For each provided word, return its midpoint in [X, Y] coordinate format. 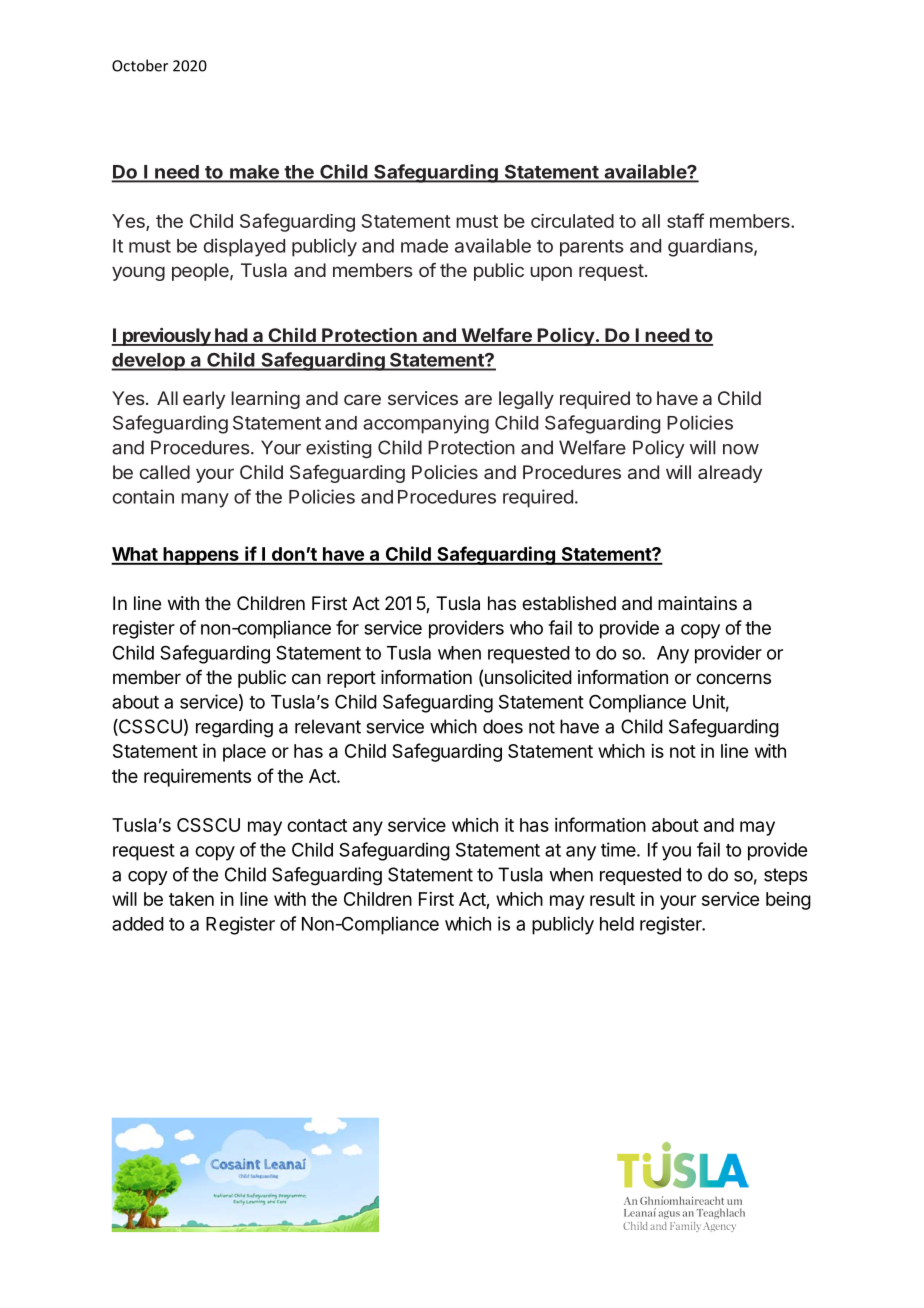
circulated [572, 221]
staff [685, 220]
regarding [234, 728]
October [140, 65]
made [424, 246]
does [503, 726]
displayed [244, 247]
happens [201, 556]
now [741, 449]
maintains [697, 603]
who [526, 628]
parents [592, 248]
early [204, 400]
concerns [733, 678]
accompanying [426, 424]
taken [191, 899]
